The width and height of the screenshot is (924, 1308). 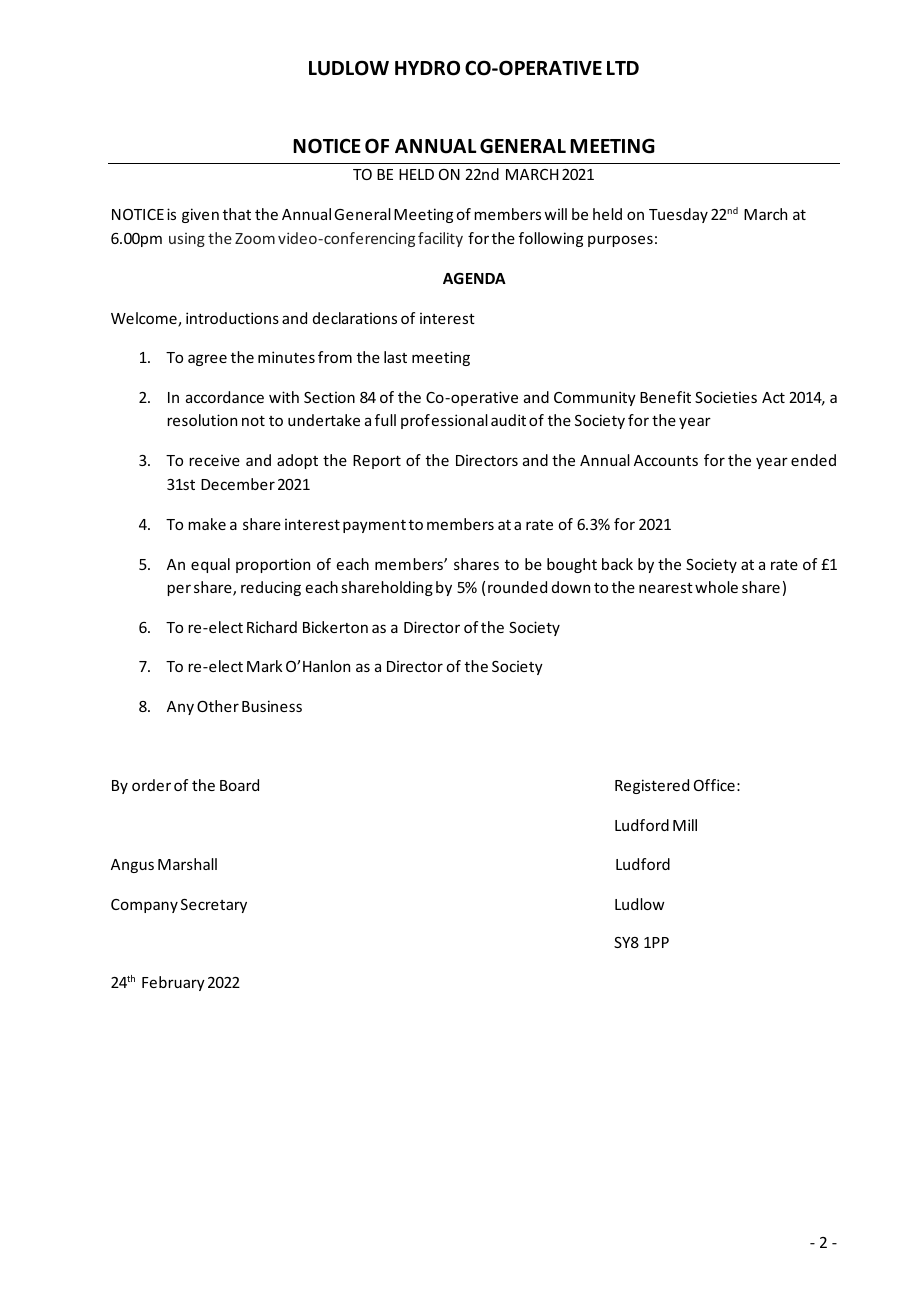 I want to click on that, so click(x=237, y=214).
